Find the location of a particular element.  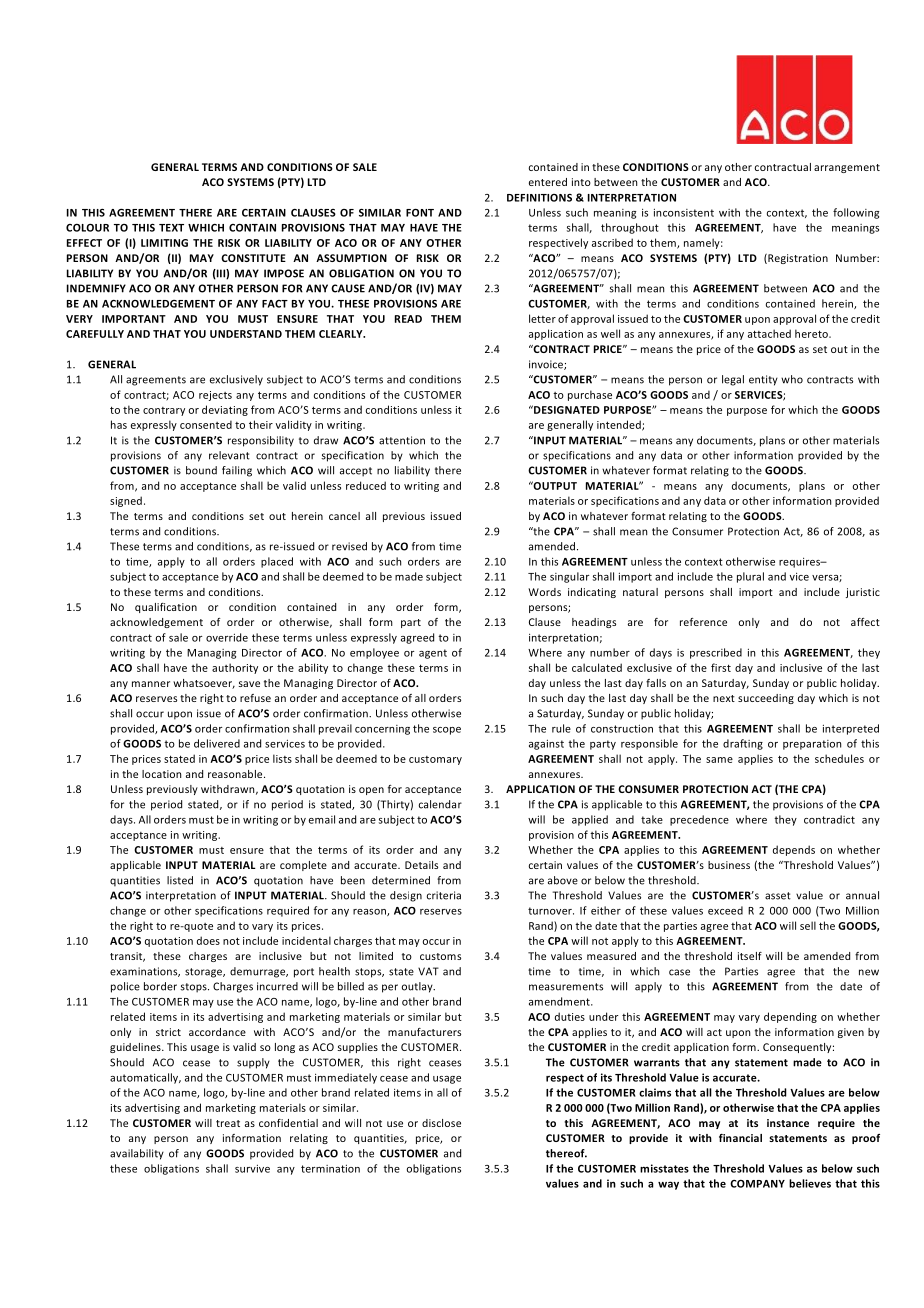

Details is located at coordinates (421, 865).
